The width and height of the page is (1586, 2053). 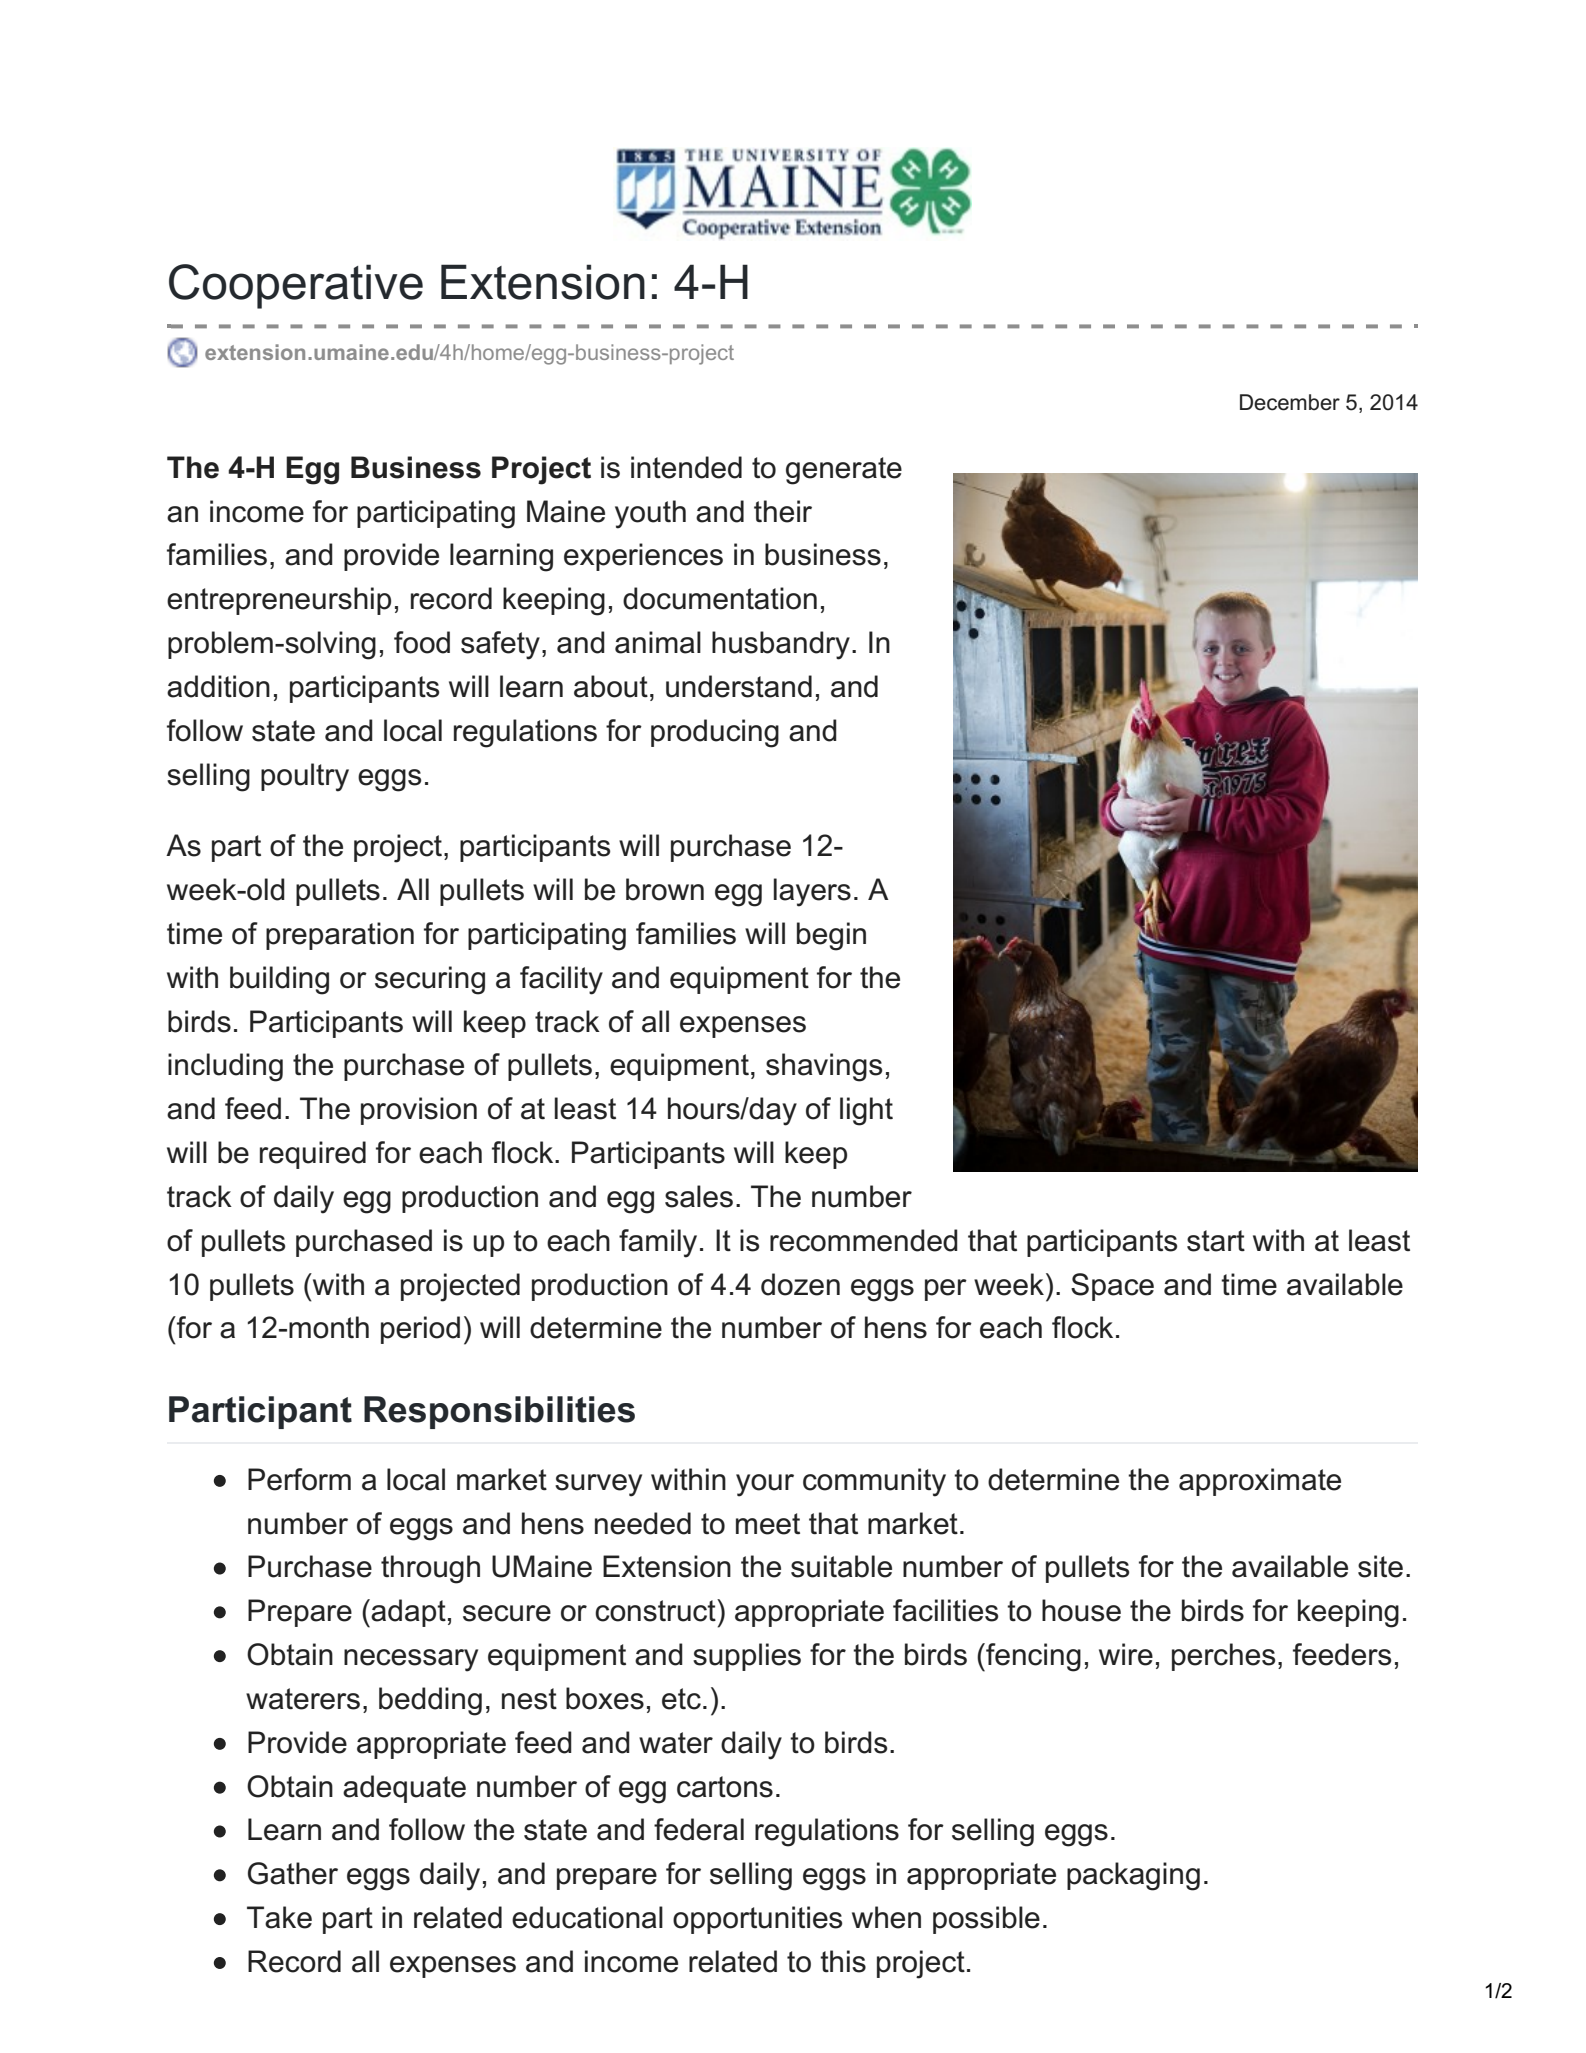 What do you see at coordinates (422, 642) in the page?
I see `food` at bounding box center [422, 642].
